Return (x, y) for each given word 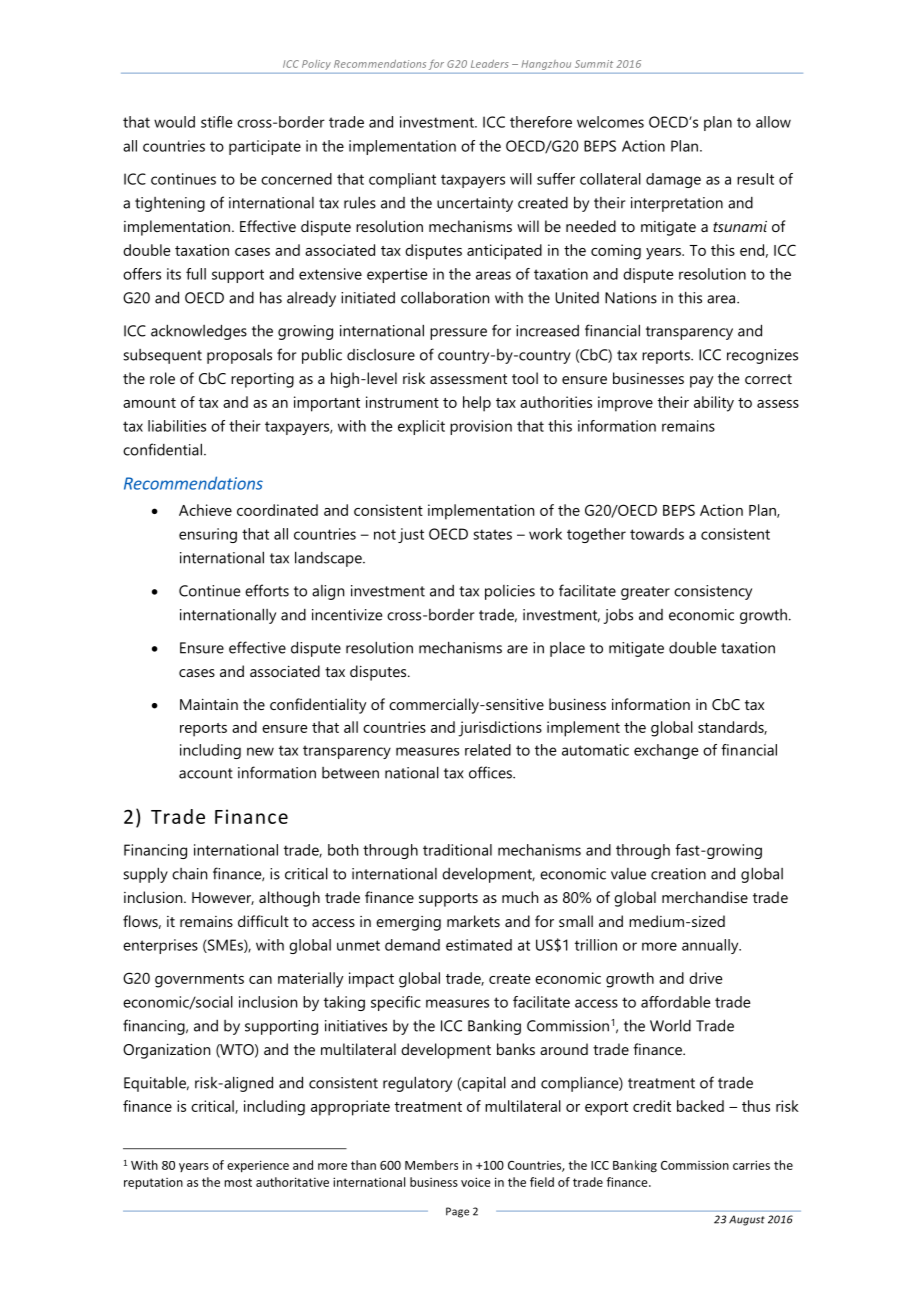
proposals (239, 356)
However (223, 898)
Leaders (490, 64)
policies (510, 592)
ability (714, 404)
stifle (217, 122)
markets (473, 921)
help (477, 404)
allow (773, 122)
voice (476, 1182)
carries (751, 1165)
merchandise (705, 897)
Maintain (209, 704)
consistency (713, 592)
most (238, 1182)
